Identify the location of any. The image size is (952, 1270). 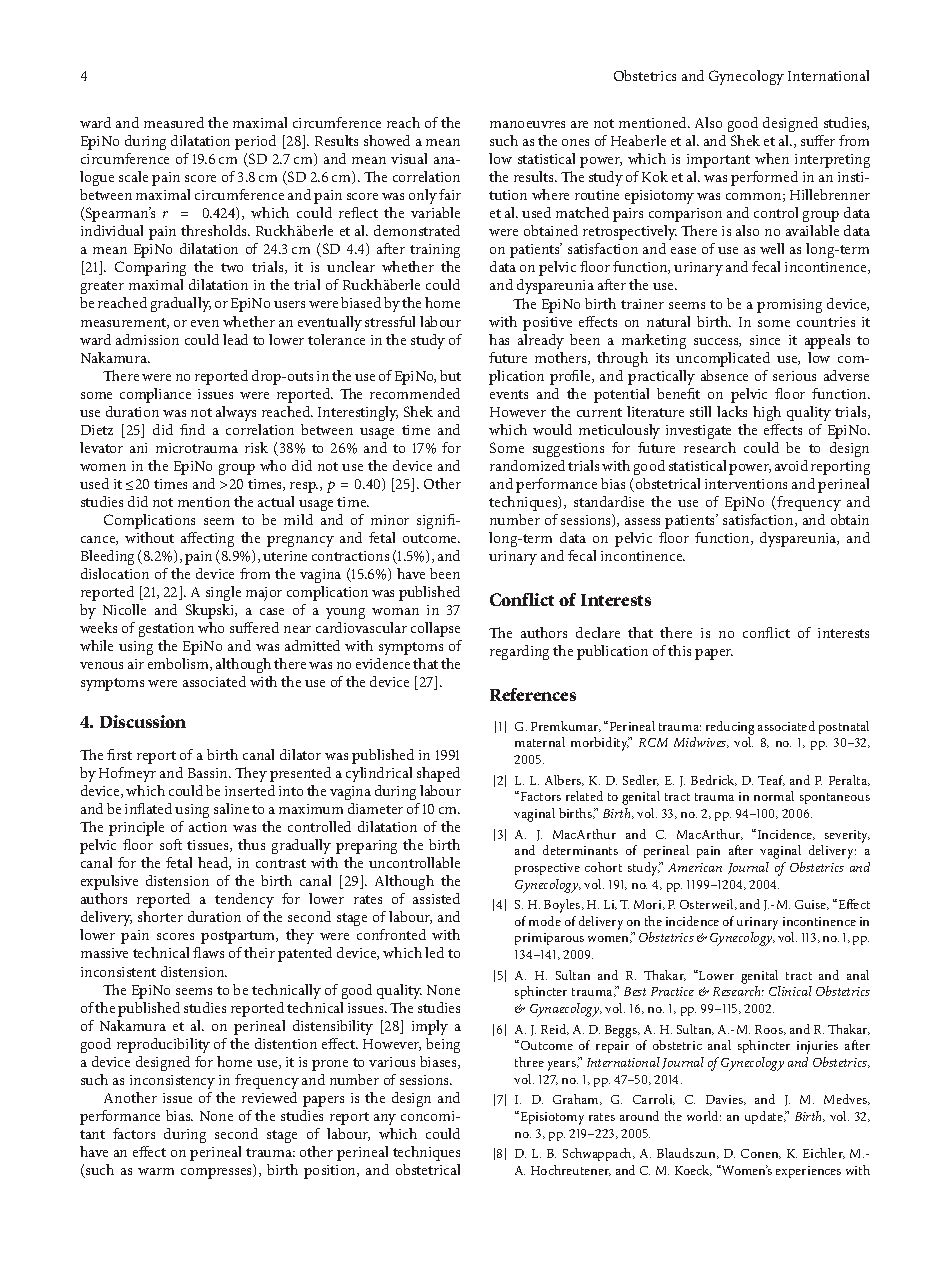
(385, 1119).
